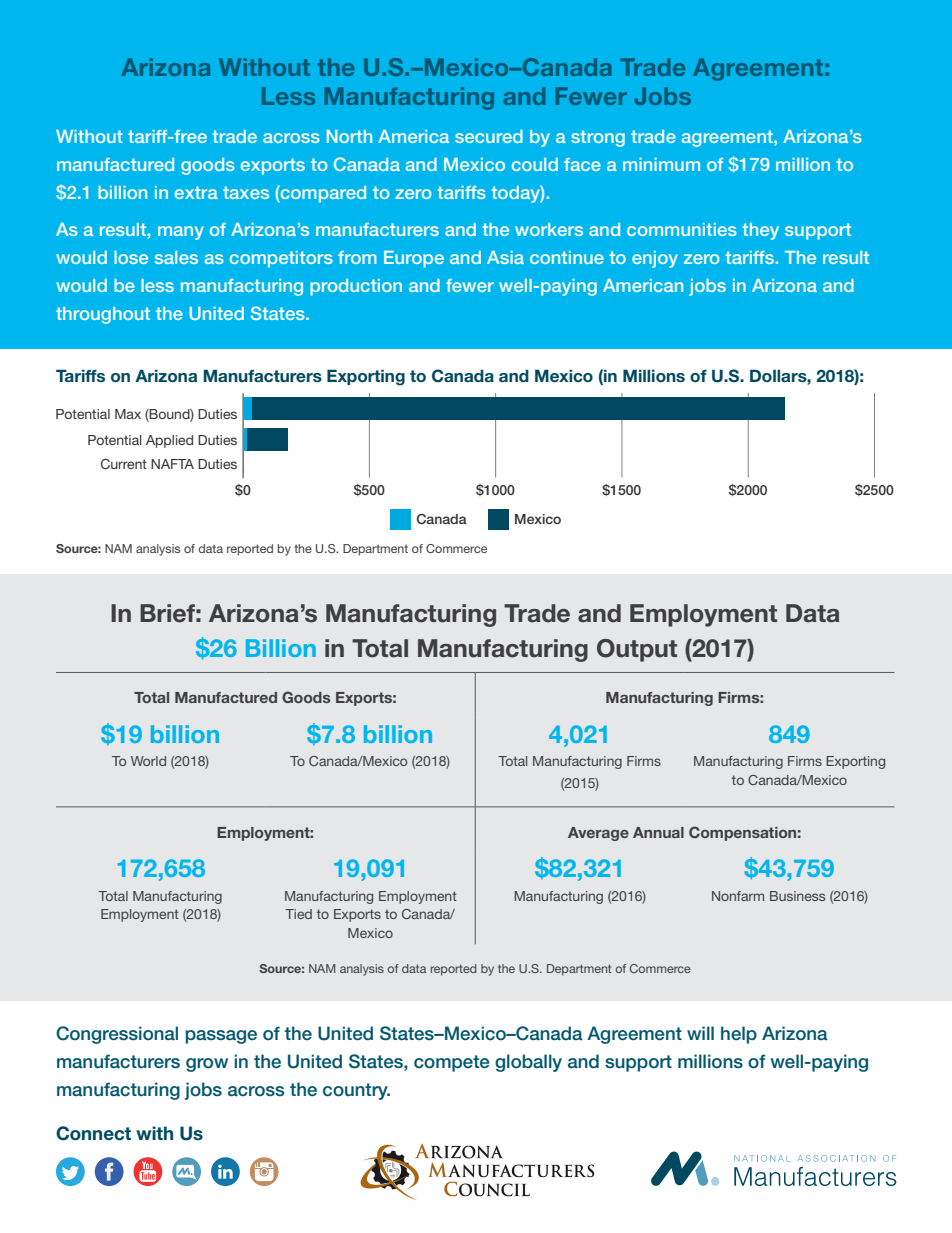 The height and width of the document is (1233, 952). Describe the element at coordinates (655, 259) in the document. I see `enjoy` at that location.
